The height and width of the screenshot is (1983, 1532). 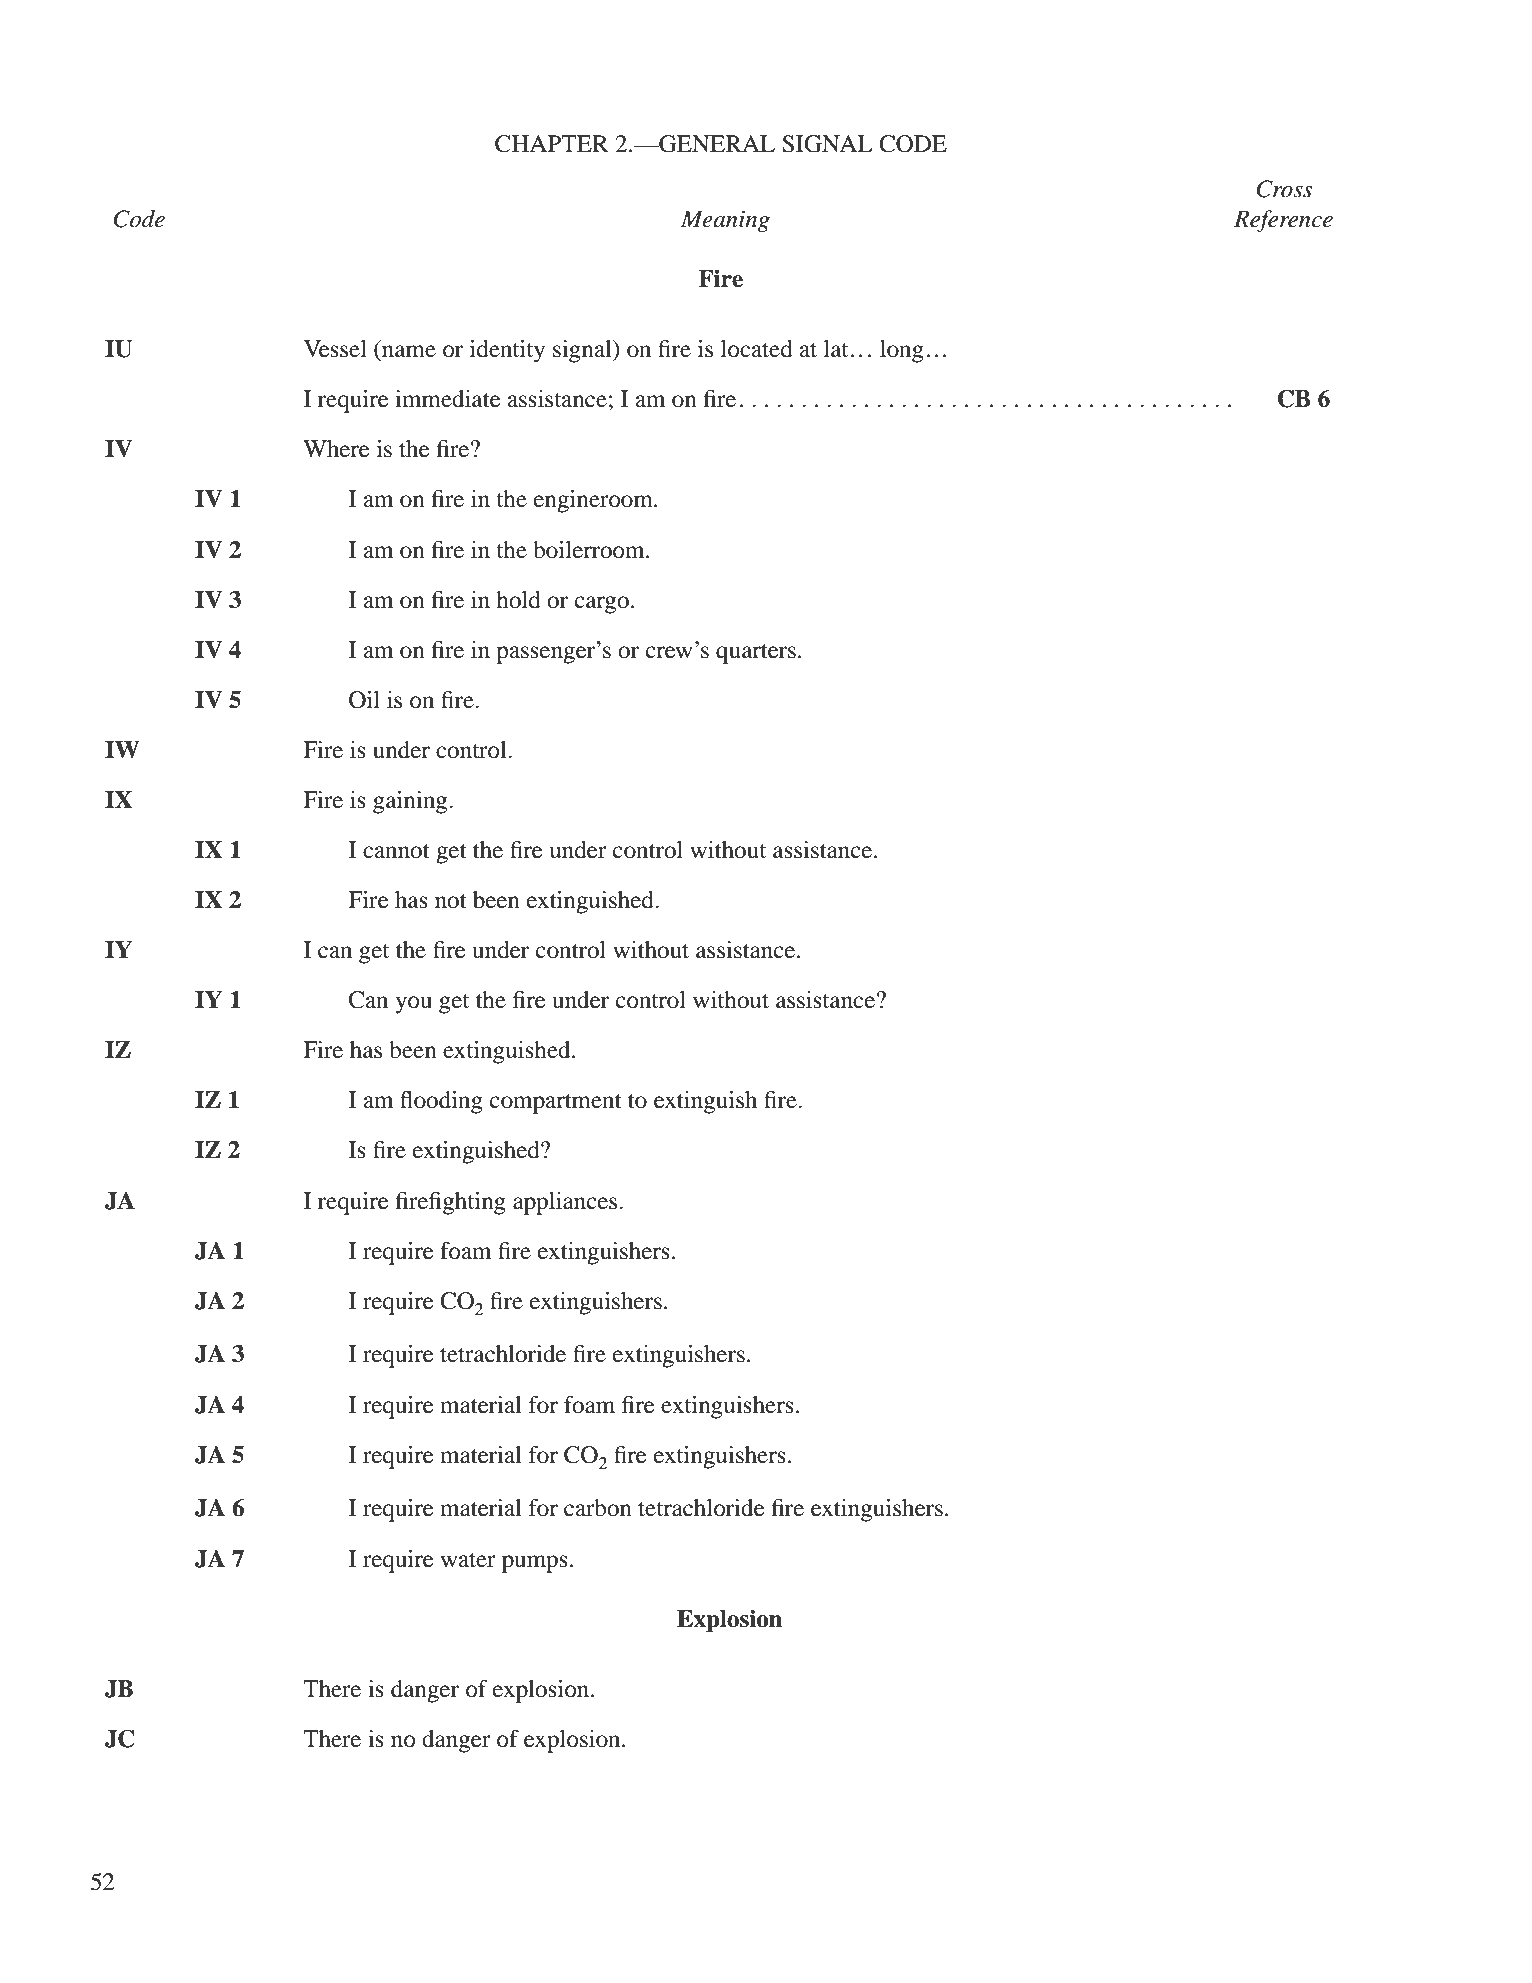 What do you see at coordinates (902, 351) in the screenshot?
I see `long` at bounding box center [902, 351].
